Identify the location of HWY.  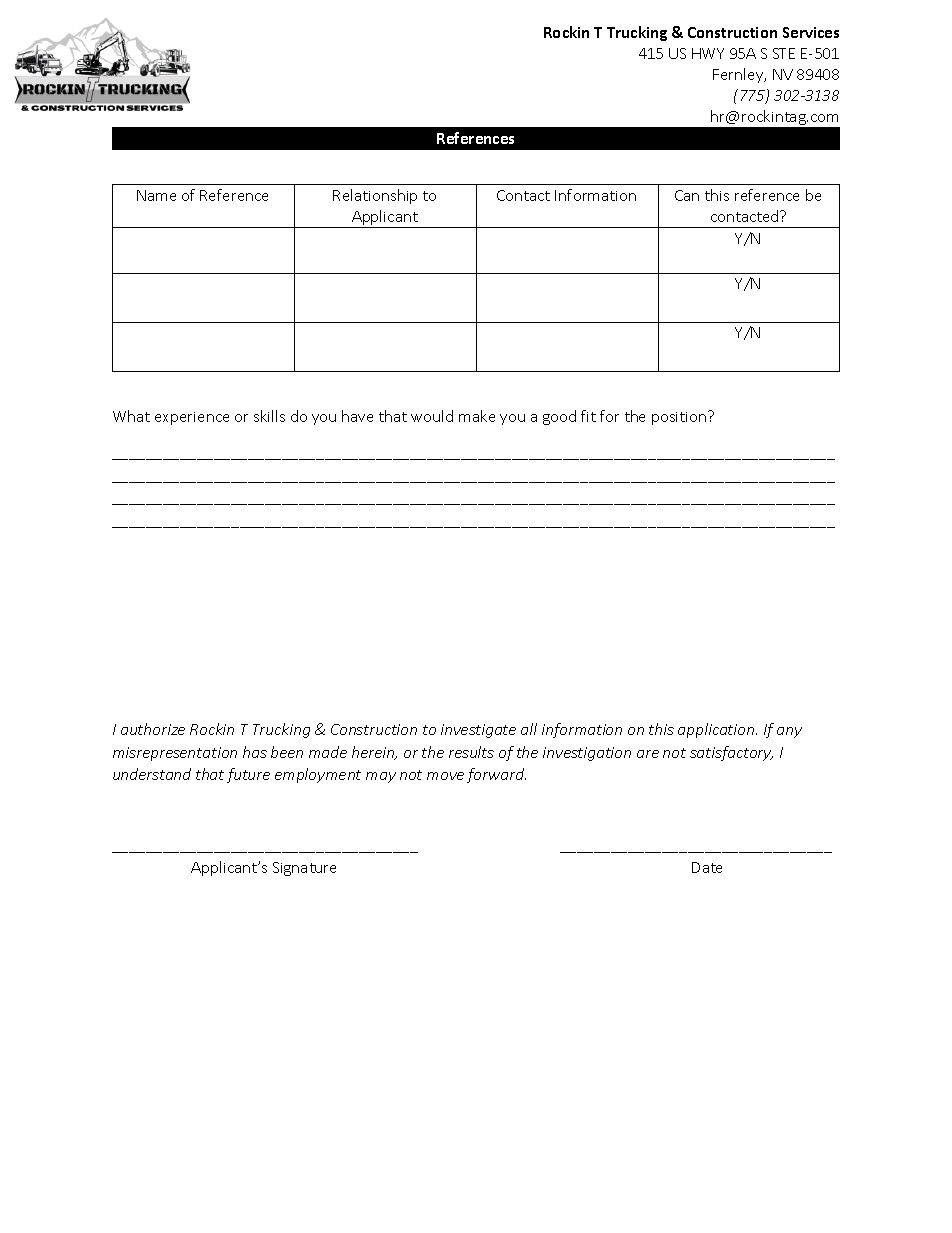
(708, 53).
